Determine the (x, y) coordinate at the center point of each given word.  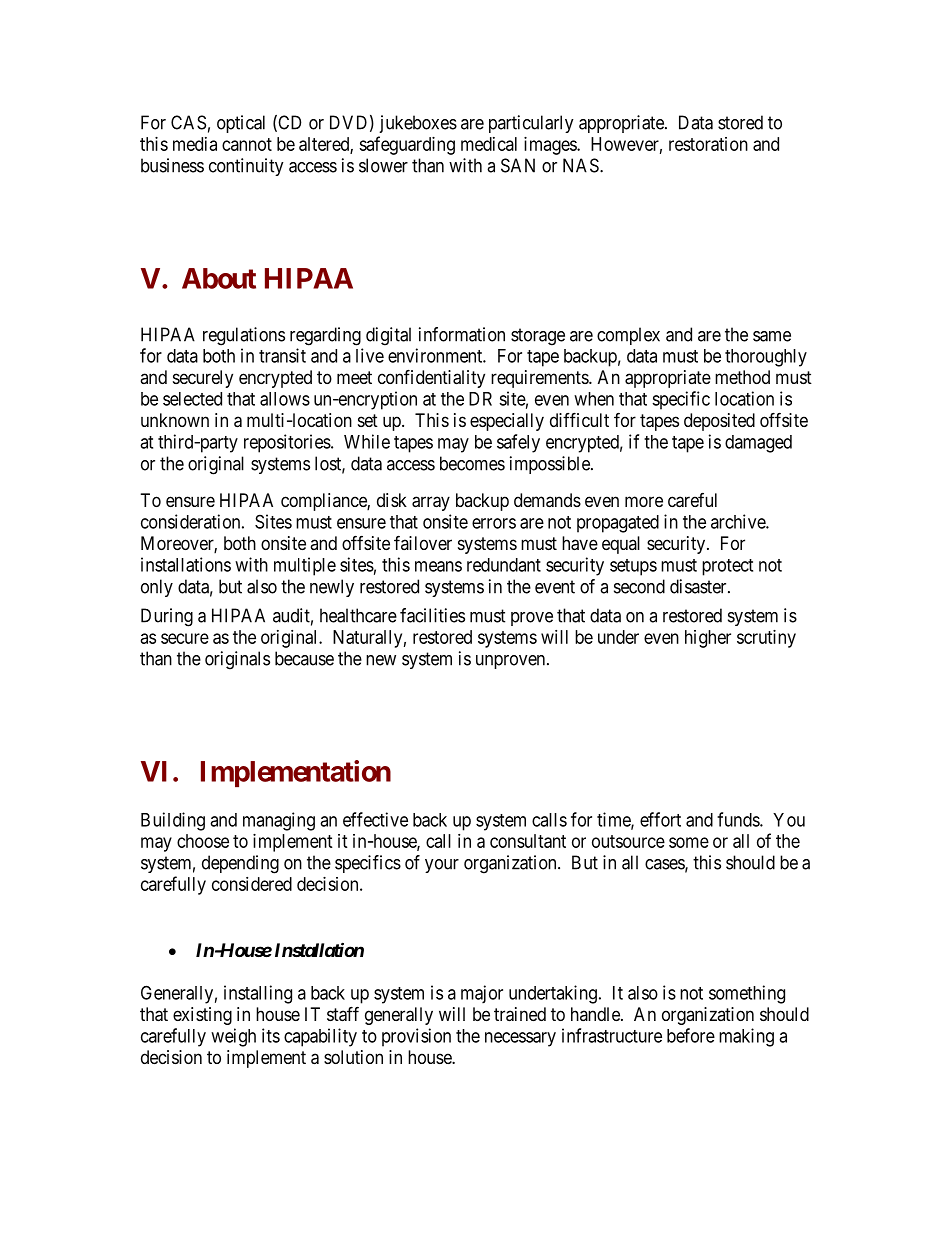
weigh (233, 1037)
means (438, 566)
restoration (708, 144)
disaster (699, 586)
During (167, 617)
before (691, 1035)
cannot (247, 144)
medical (489, 144)
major (482, 994)
